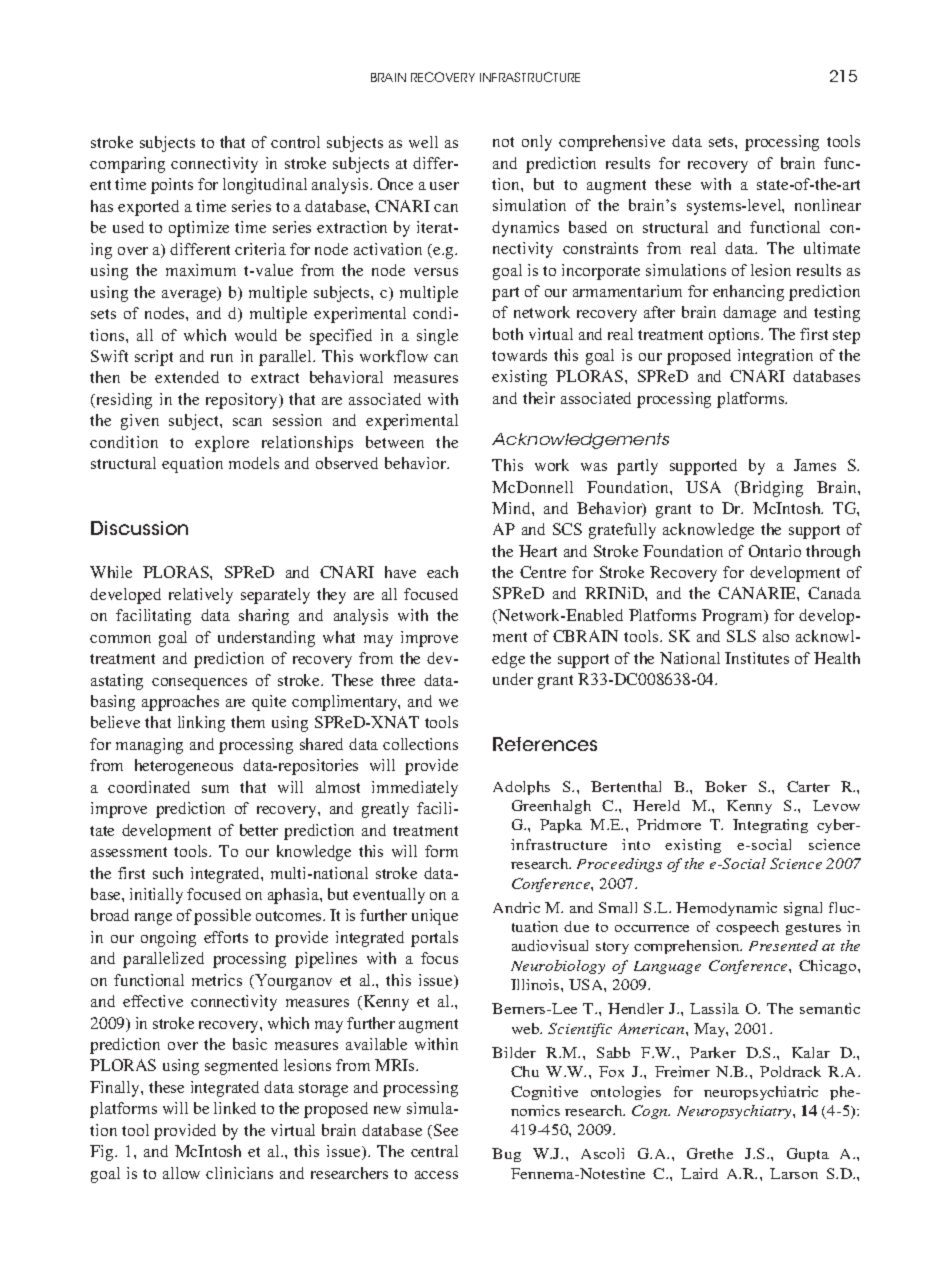 Image resolution: width=952 pixels, height=1270 pixels. Describe the element at coordinates (828, 205) in the document. I see `nonlinear` at that location.
